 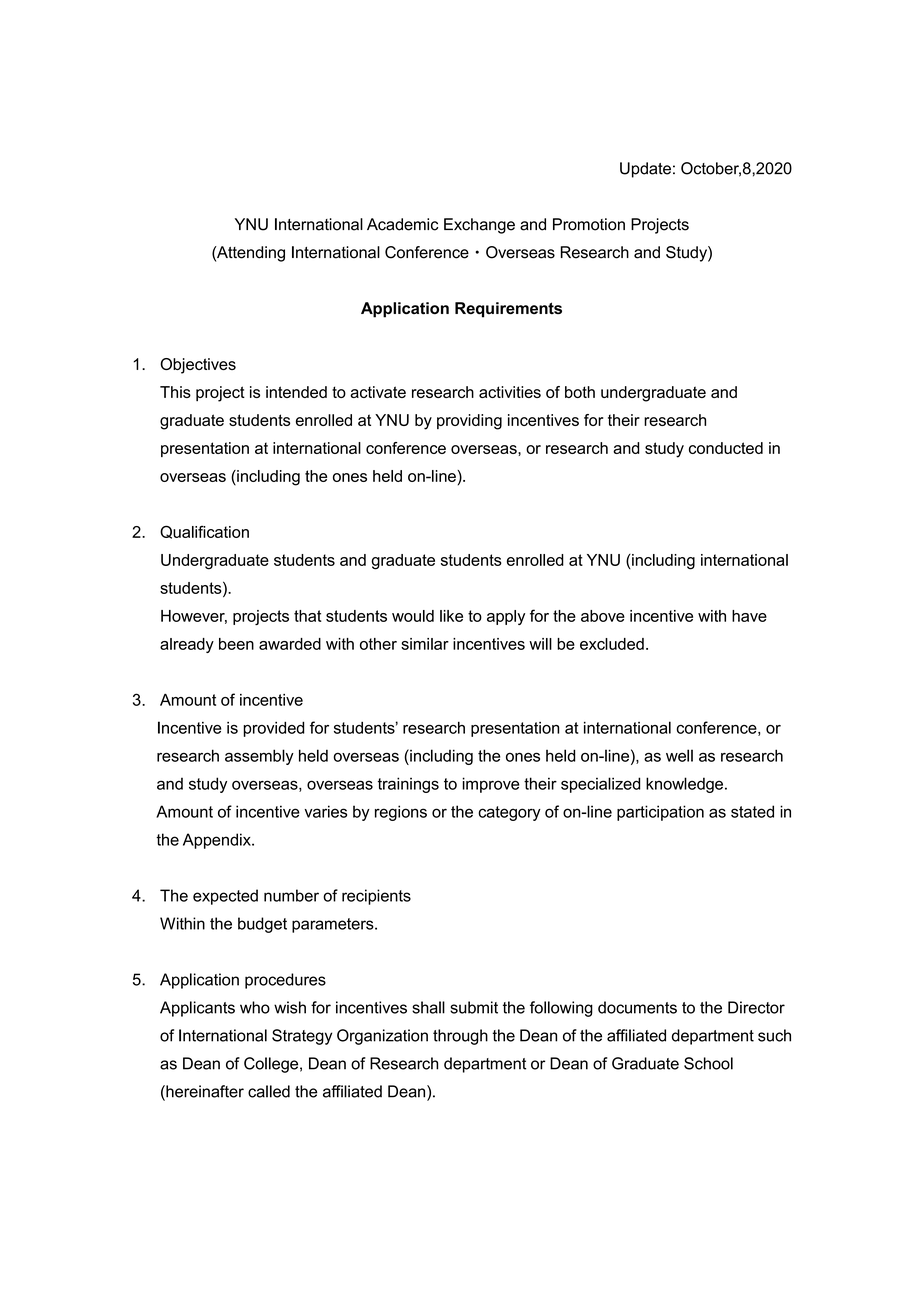 I want to click on Update, so click(x=645, y=170).
